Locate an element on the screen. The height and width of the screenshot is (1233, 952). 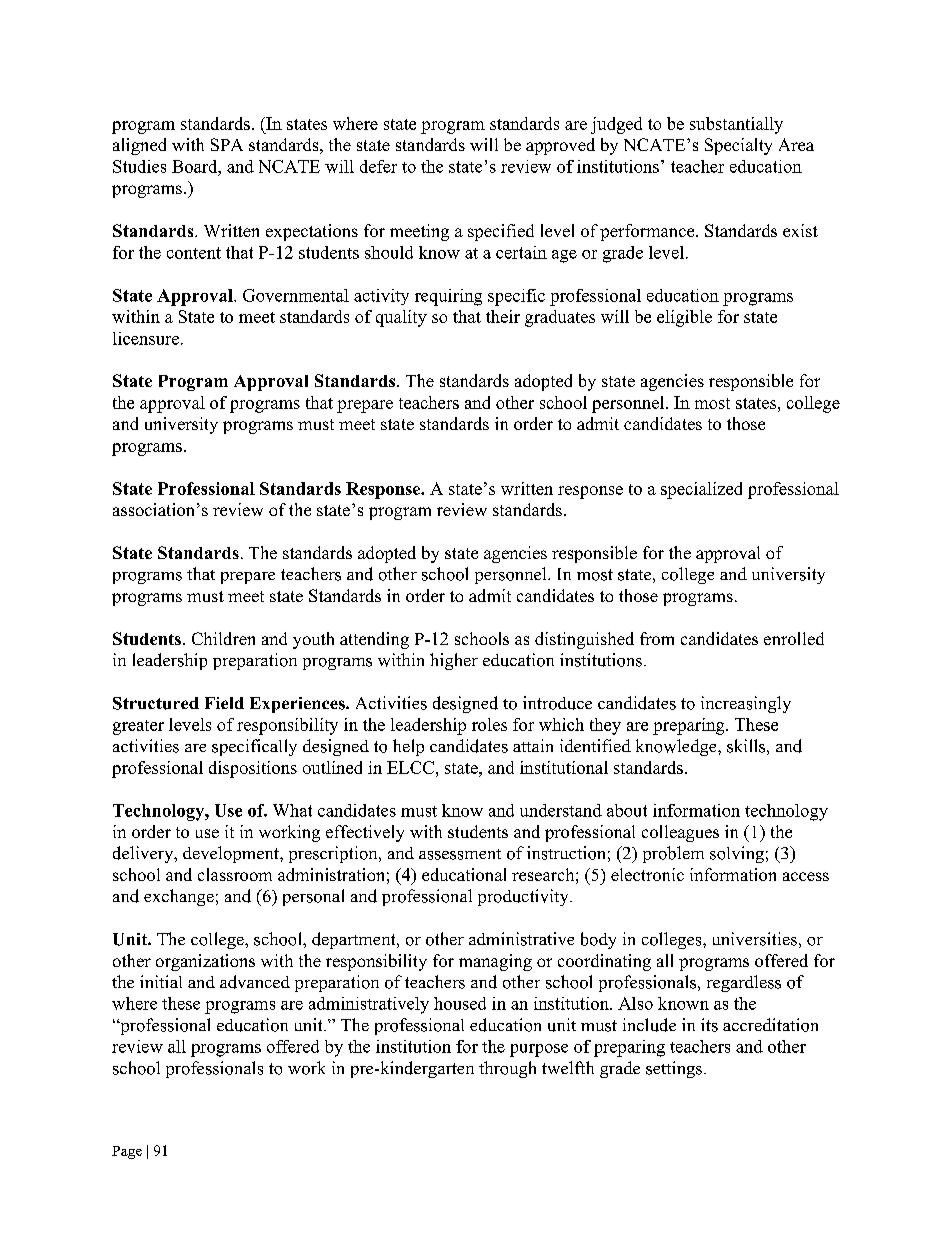
assessment is located at coordinates (460, 854).
